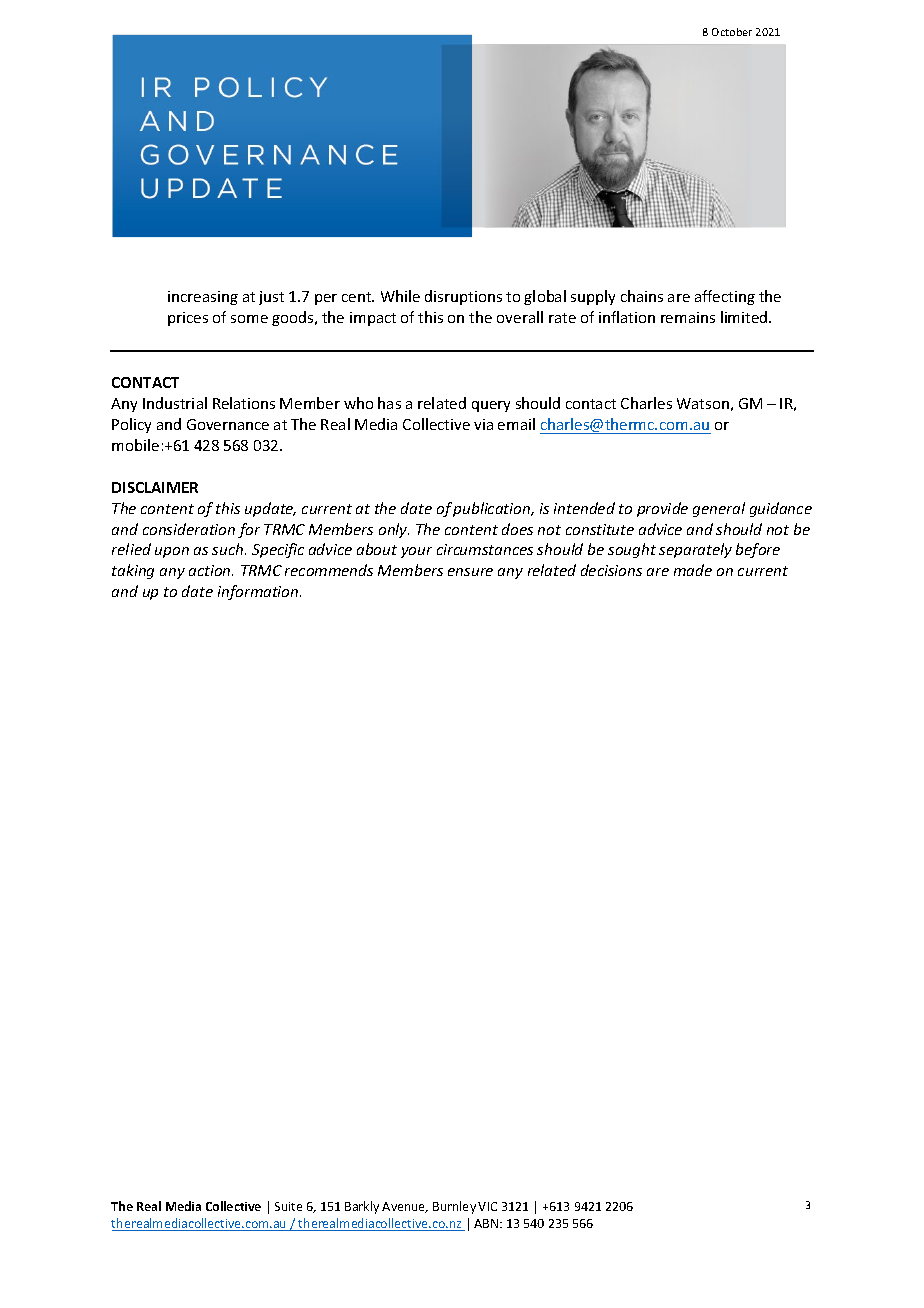 Image resolution: width=924 pixels, height=1308 pixels. Describe the element at coordinates (454, 1207) in the document. I see `Burnley` at that location.
